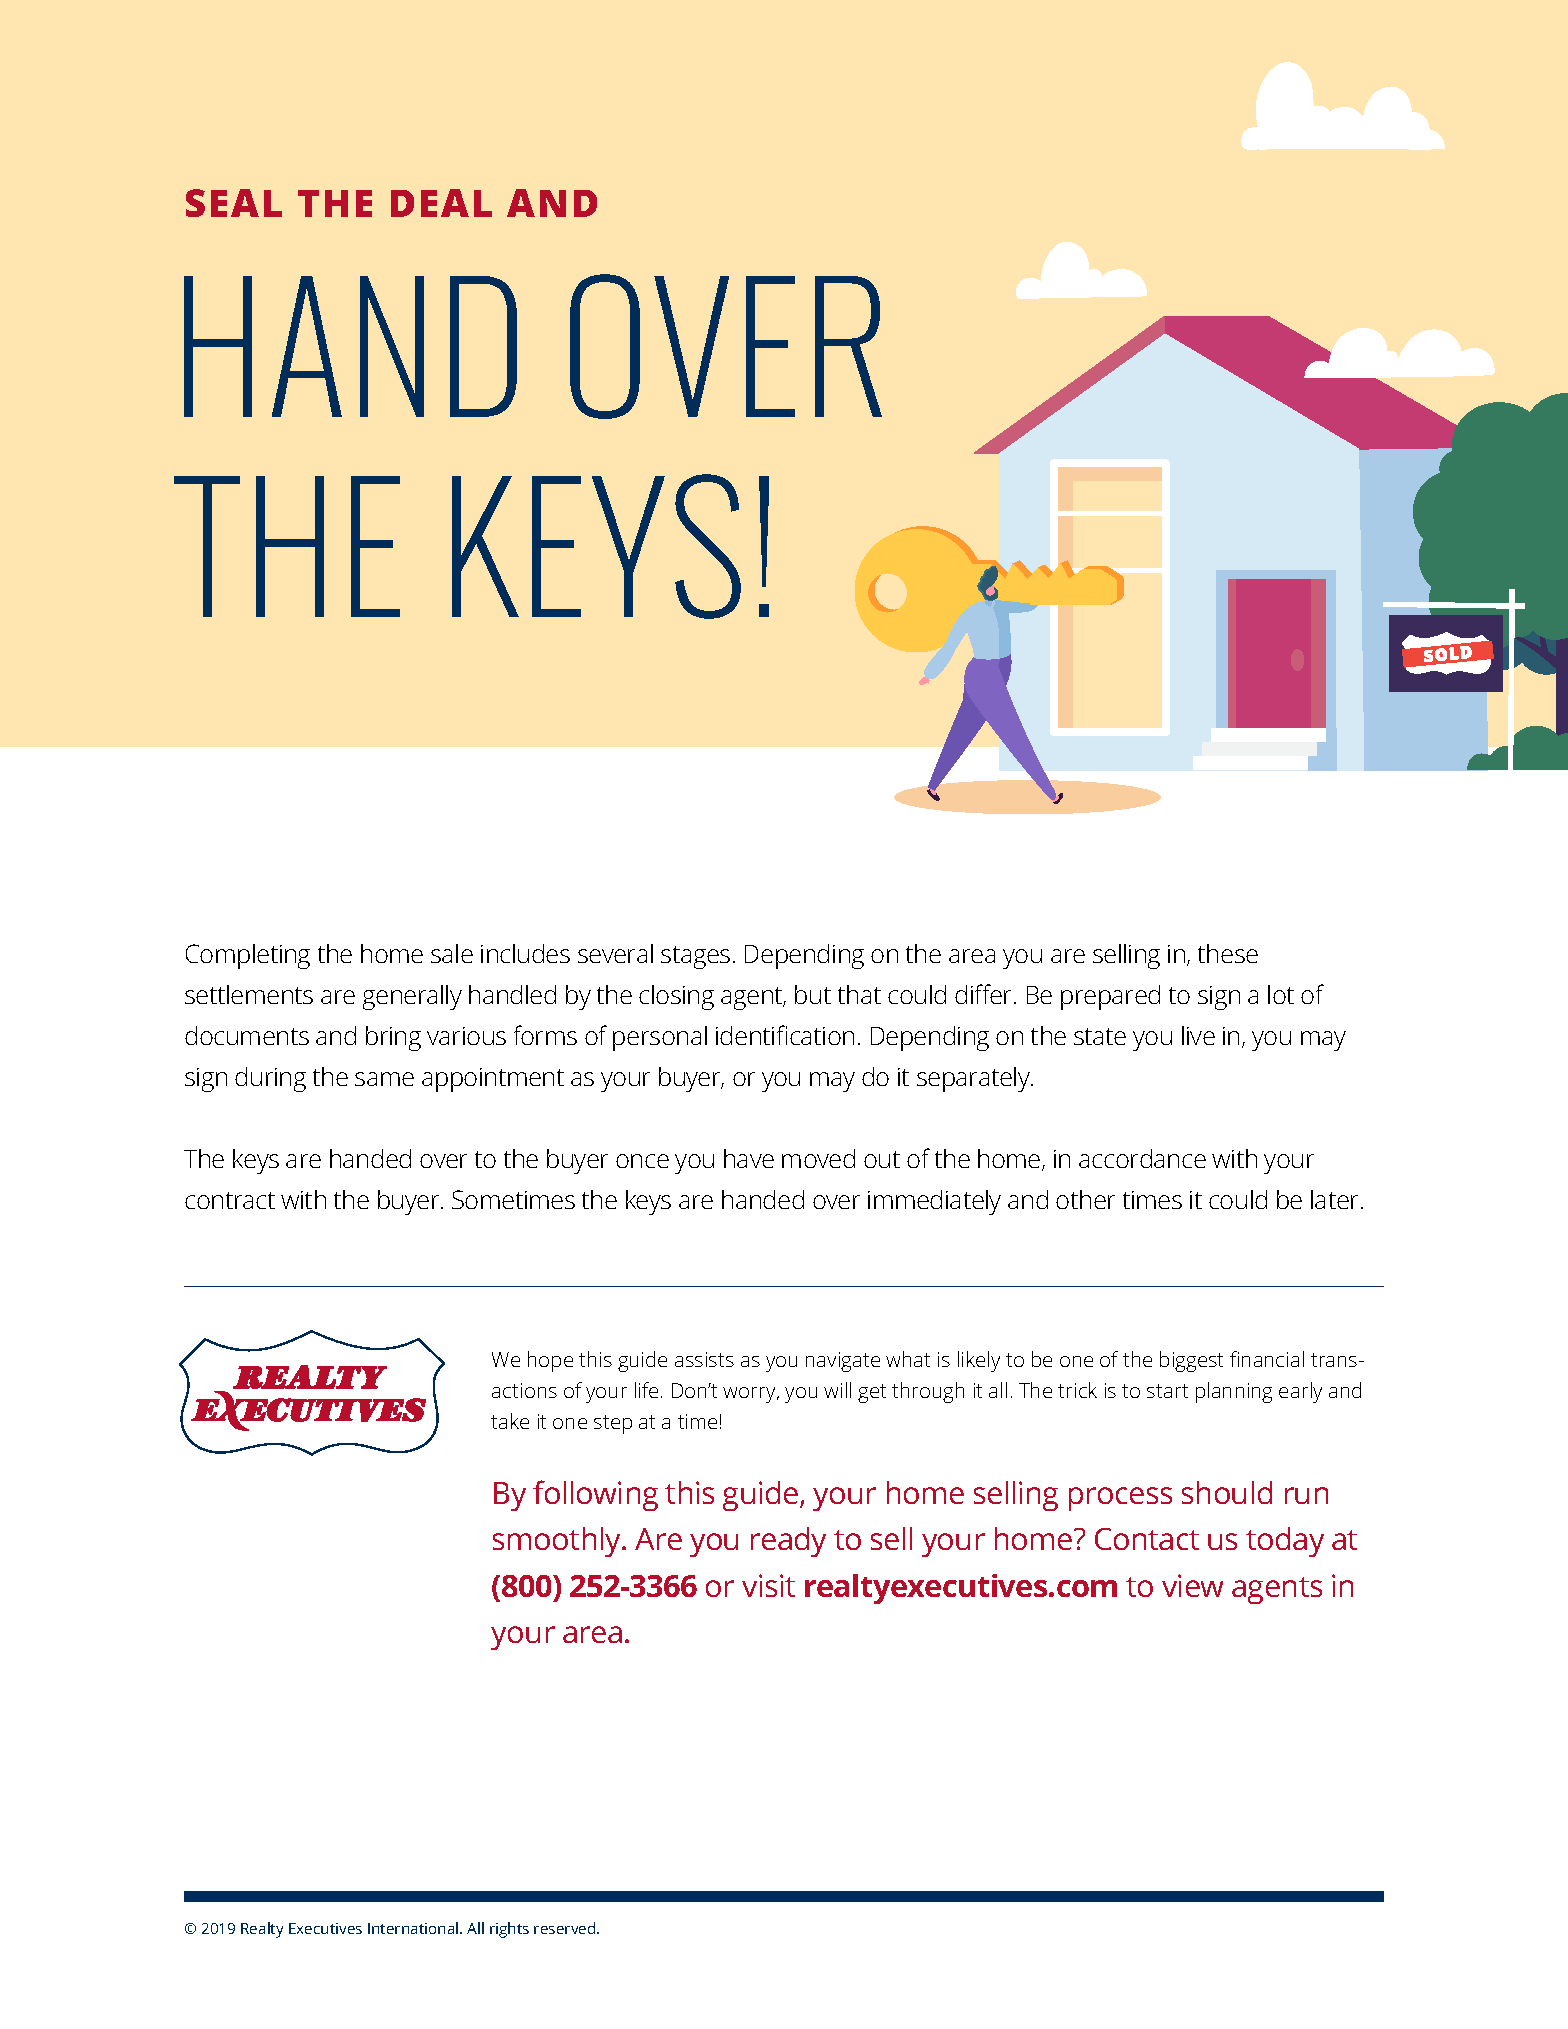  What do you see at coordinates (1228, 953) in the page?
I see `these` at bounding box center [1228, 953].
